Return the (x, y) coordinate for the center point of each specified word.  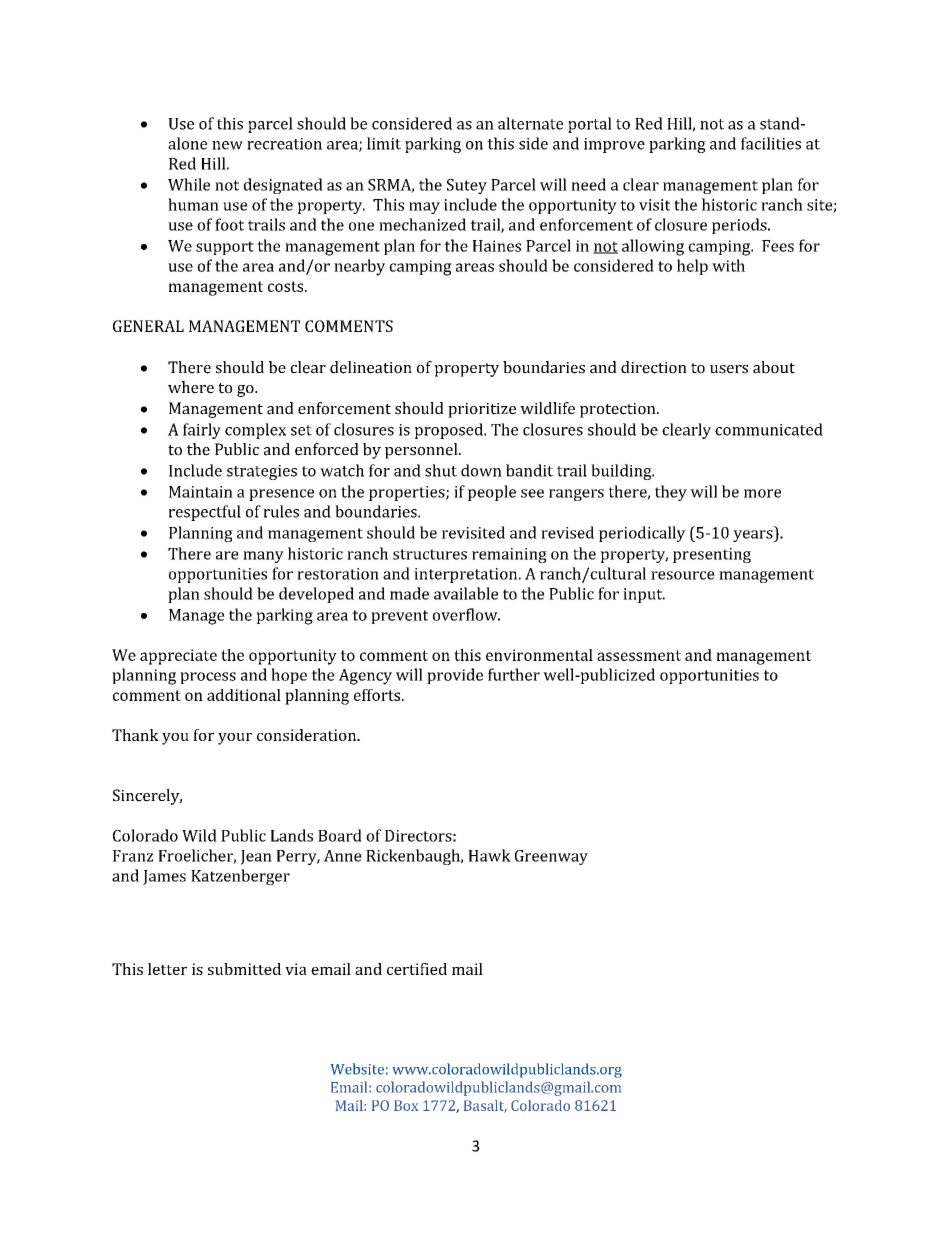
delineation (371, 367)
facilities (771, 143)
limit (384, 143)
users (729, 369)
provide (455, 676)
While (189, 184)
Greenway (551, 857)
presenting (712, 555)
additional (244, 695)
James (164, 877)
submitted (244, 969)
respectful (205, 513)
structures (430, 554)
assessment (639, 655)
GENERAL (148, 326)
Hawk (490, 855)
